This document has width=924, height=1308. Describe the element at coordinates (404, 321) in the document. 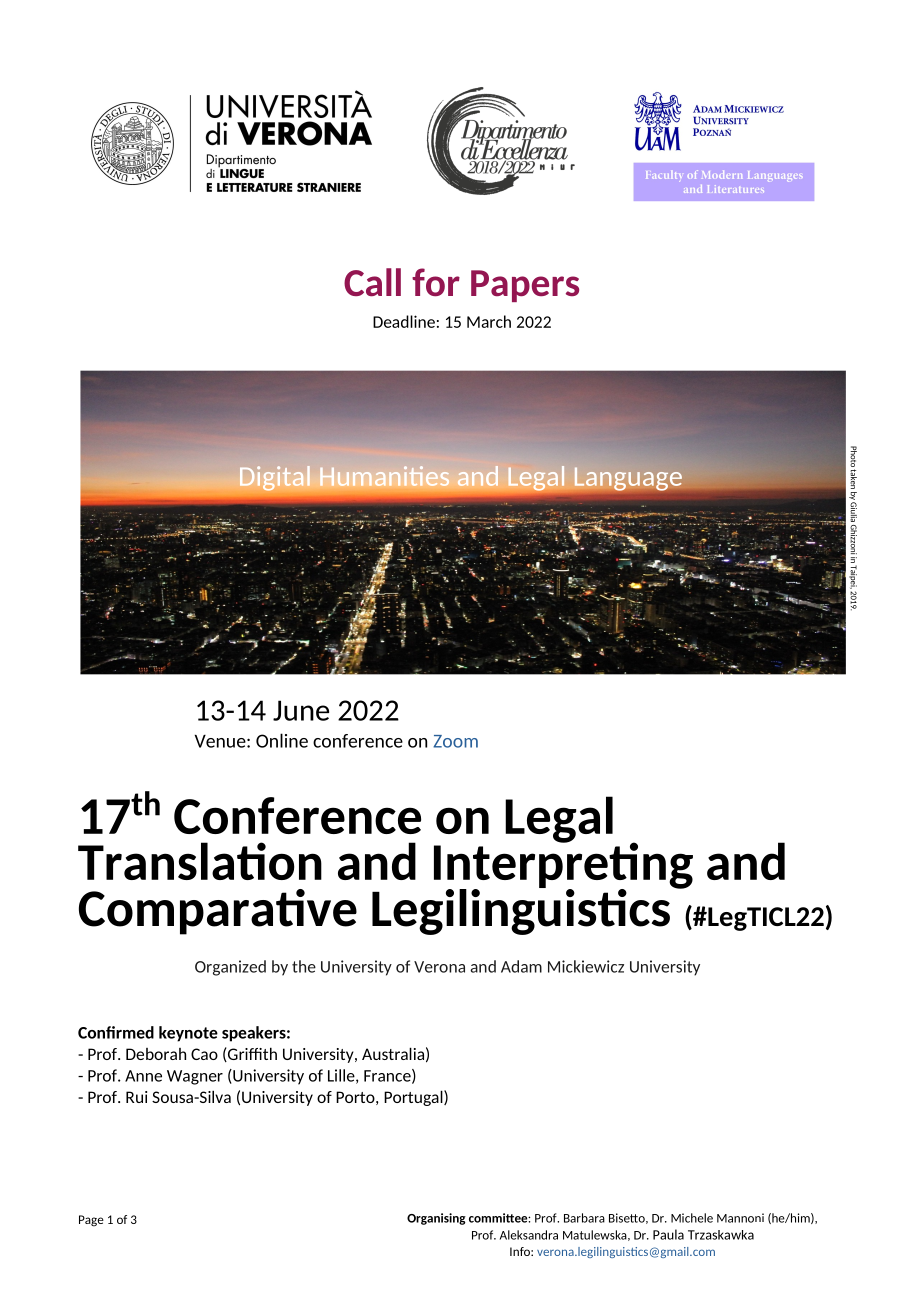

I see `Deadline` at that location.
